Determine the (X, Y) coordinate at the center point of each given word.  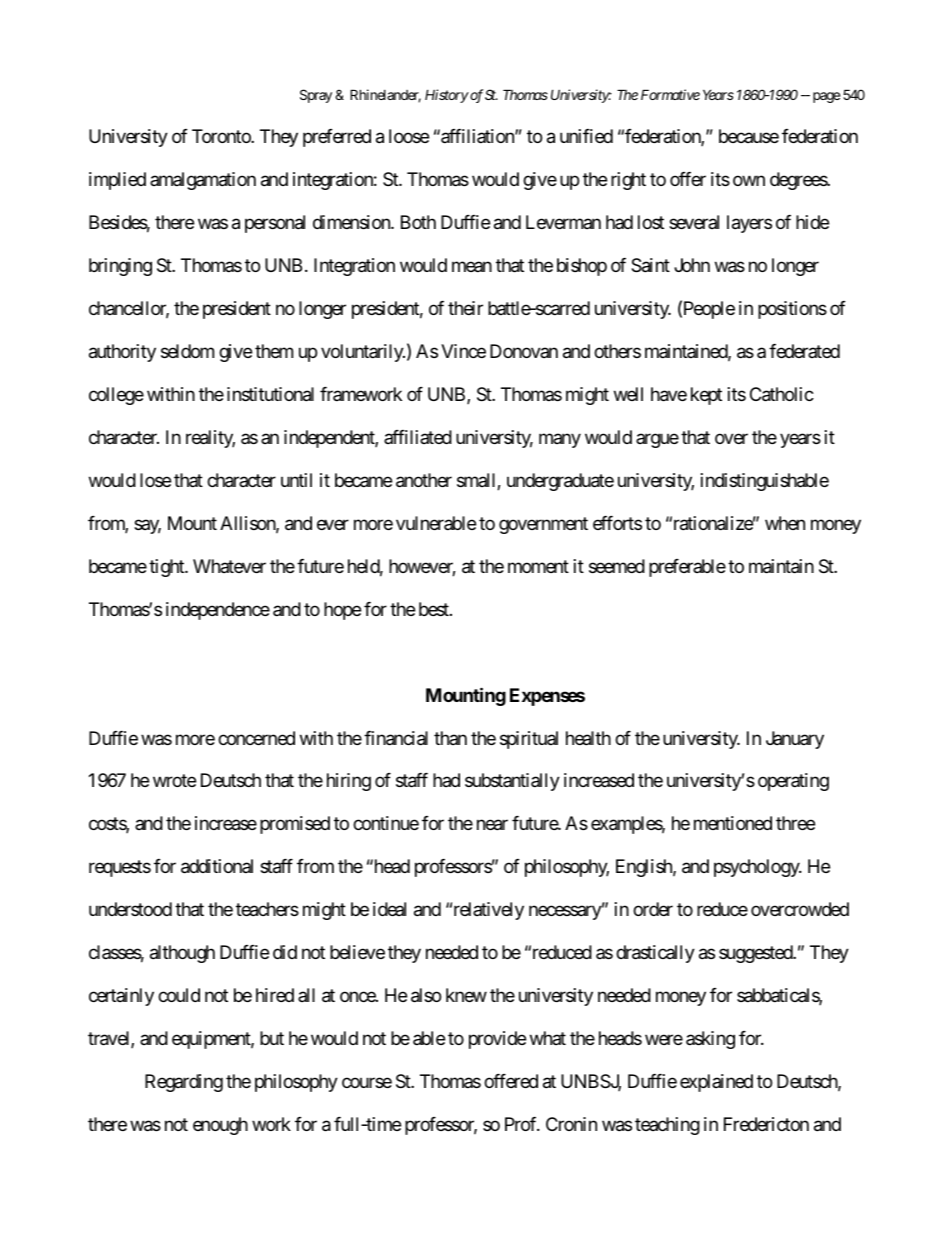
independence (218, 611)
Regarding (184, 1083)
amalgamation (203, 181)
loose (409, 136)
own (749, 181)
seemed (617, 566)
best (435, 609)
